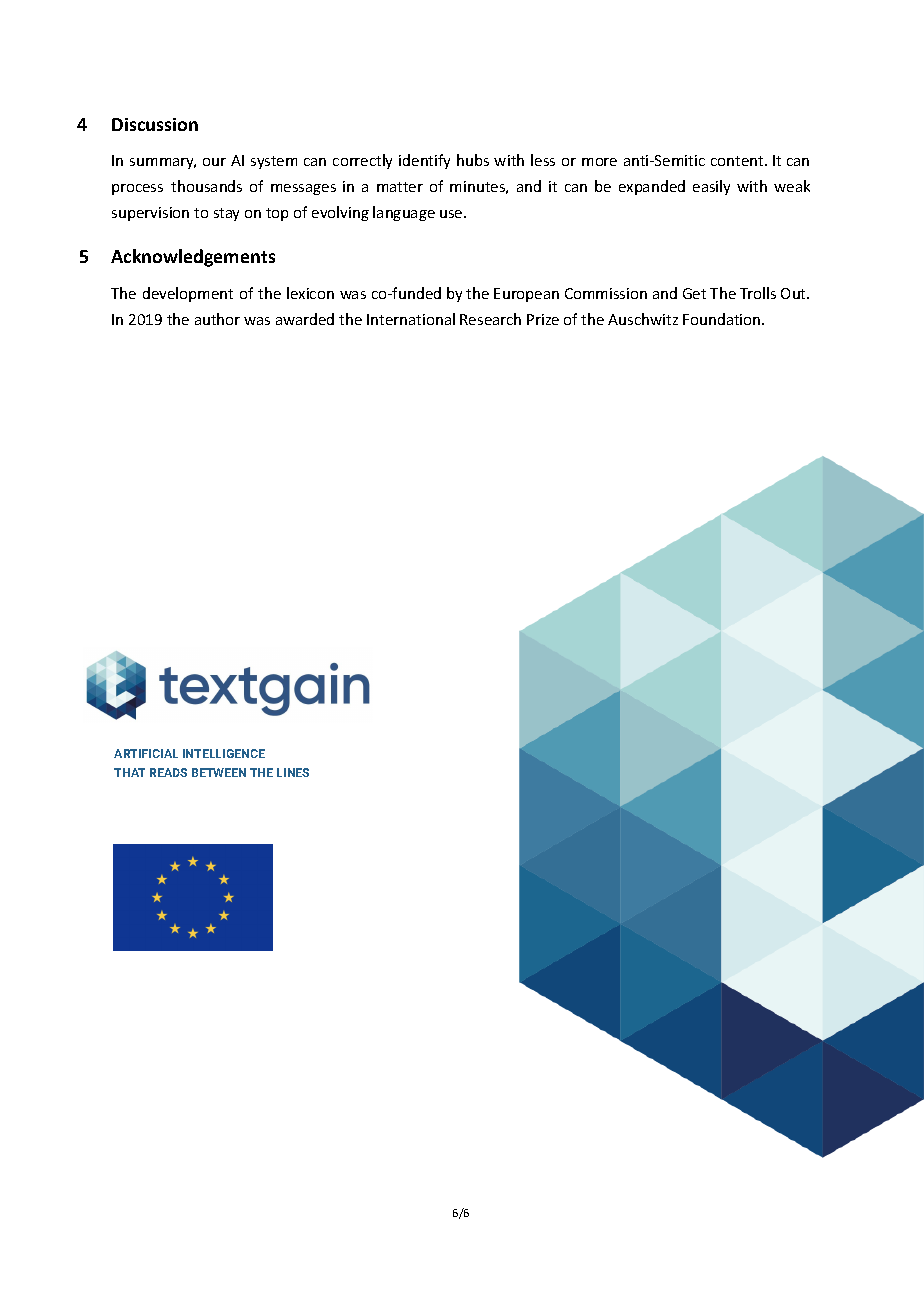 This screenshot has width=924, height=1307. Describe the element at coordinates (293, 772) in the screenshot. I see `LINES` at that location.
